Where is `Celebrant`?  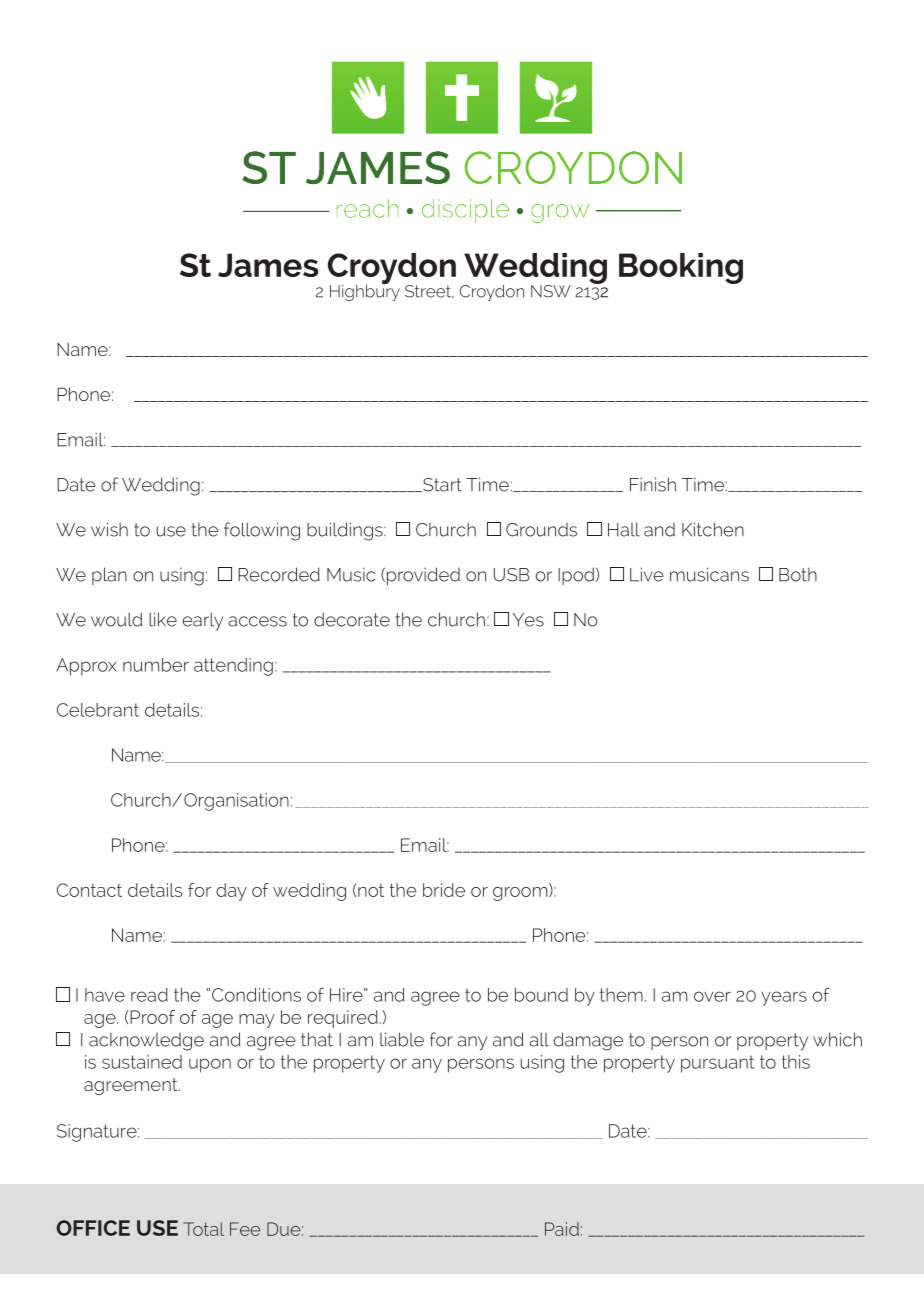 Celebrant is located at coordinates (98, 710).
